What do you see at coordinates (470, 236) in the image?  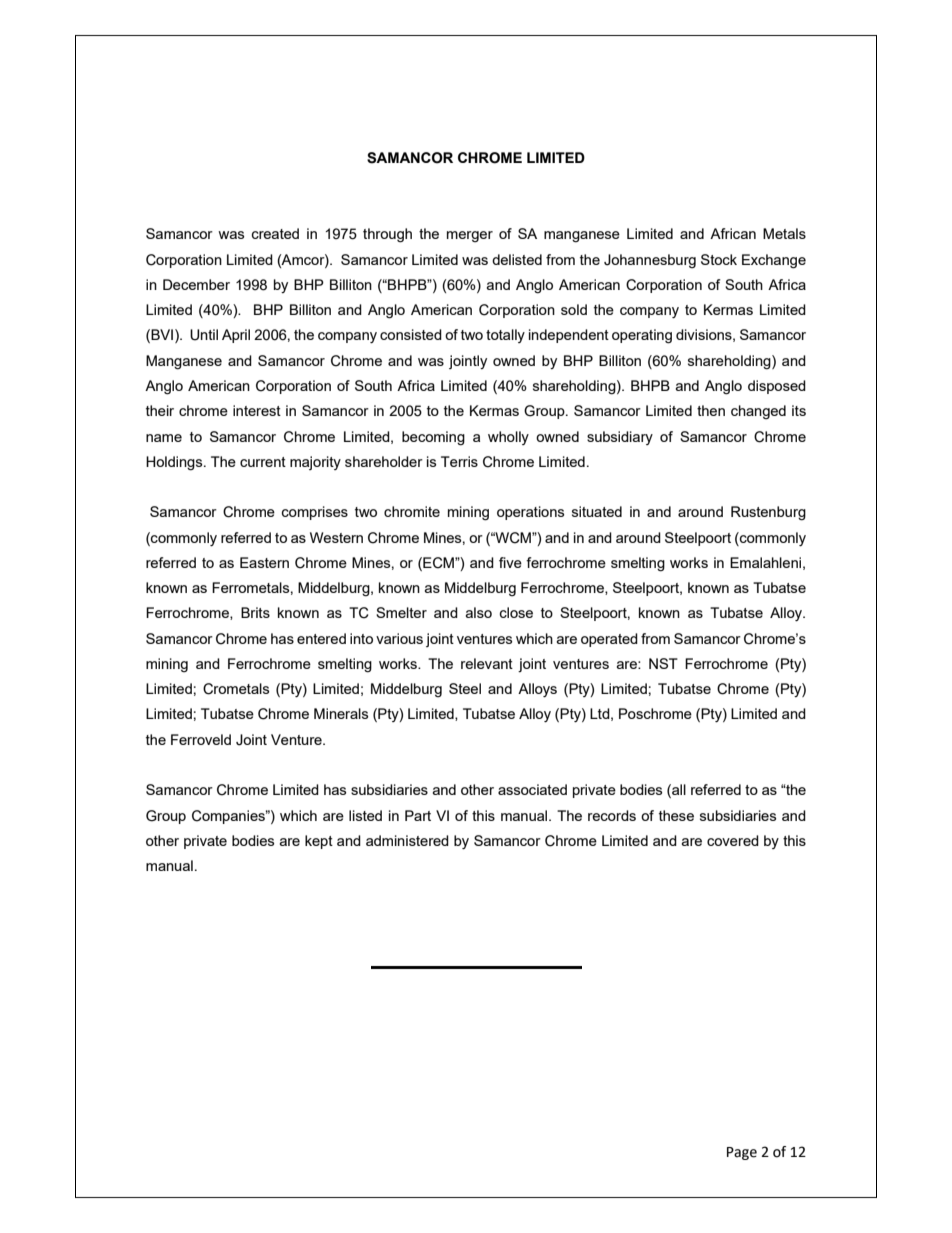 I see `merger` at bounding box center [470, 236].
